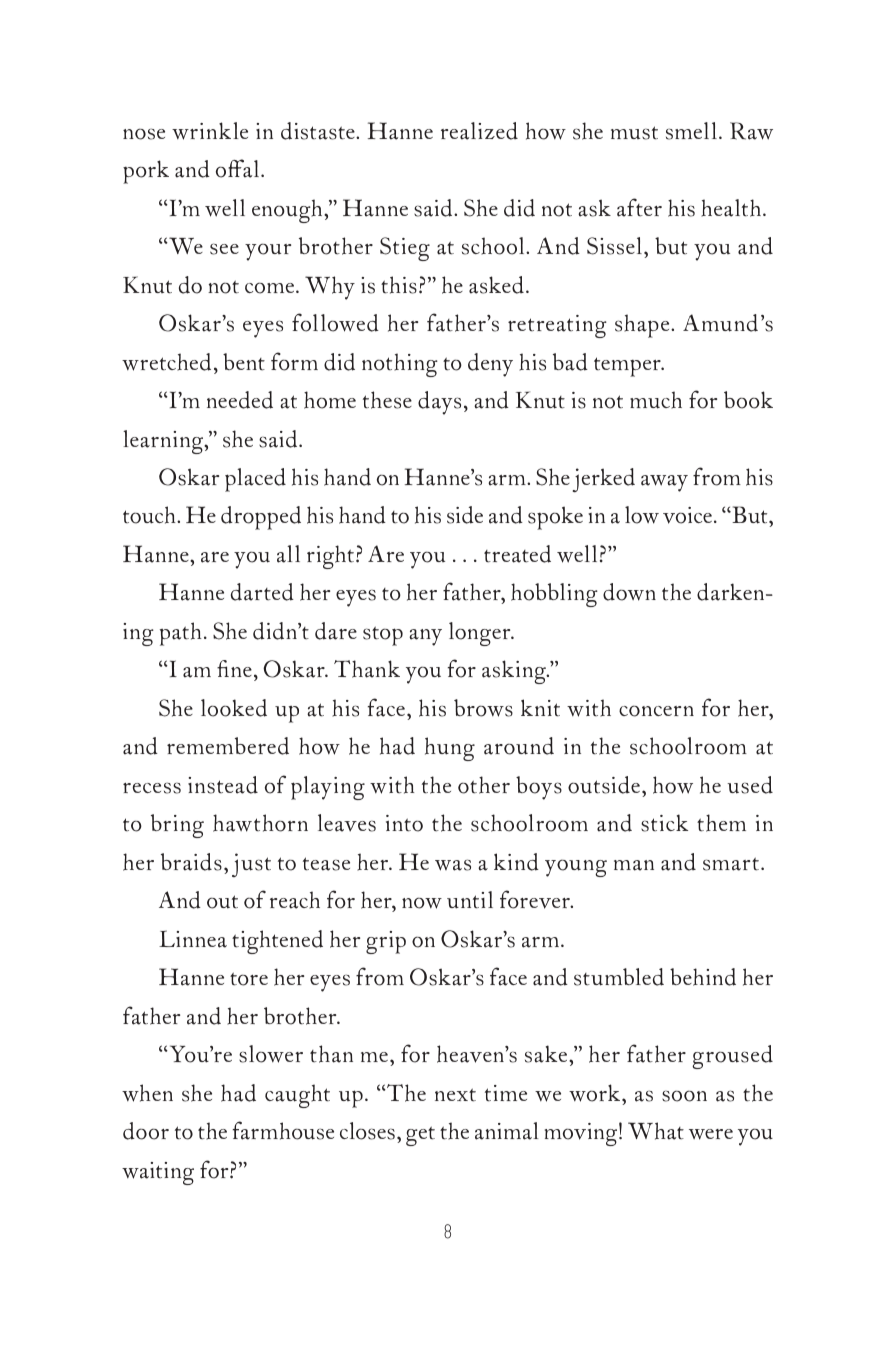 The image size is (896, 1345). What do you see at coordinates (691, 131) in the screenshot?
I see `smell` at bounding box center [691, 131].
